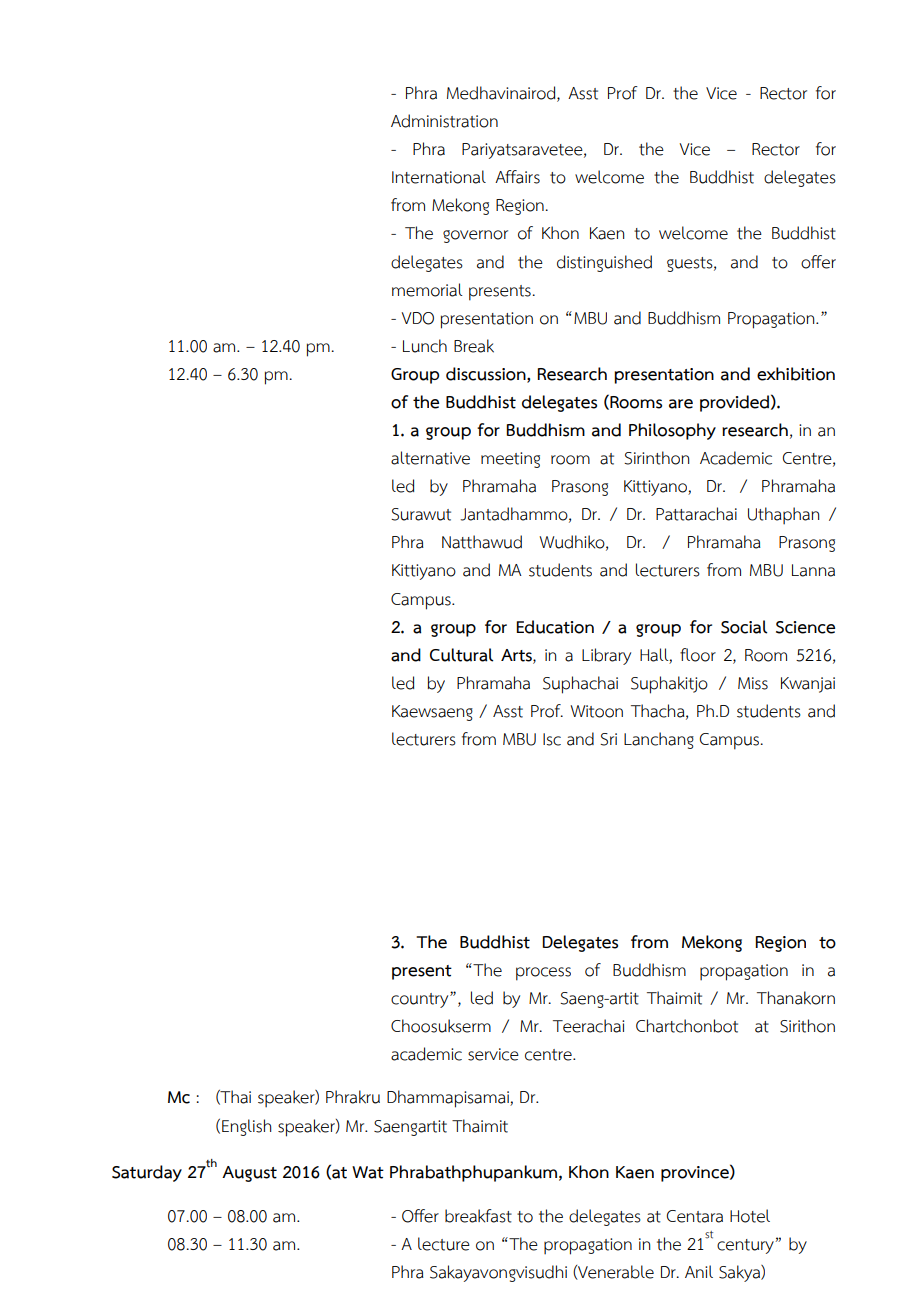 The height and width of the image is (1308, 924). I want to click on country, so click(421, 1000).
